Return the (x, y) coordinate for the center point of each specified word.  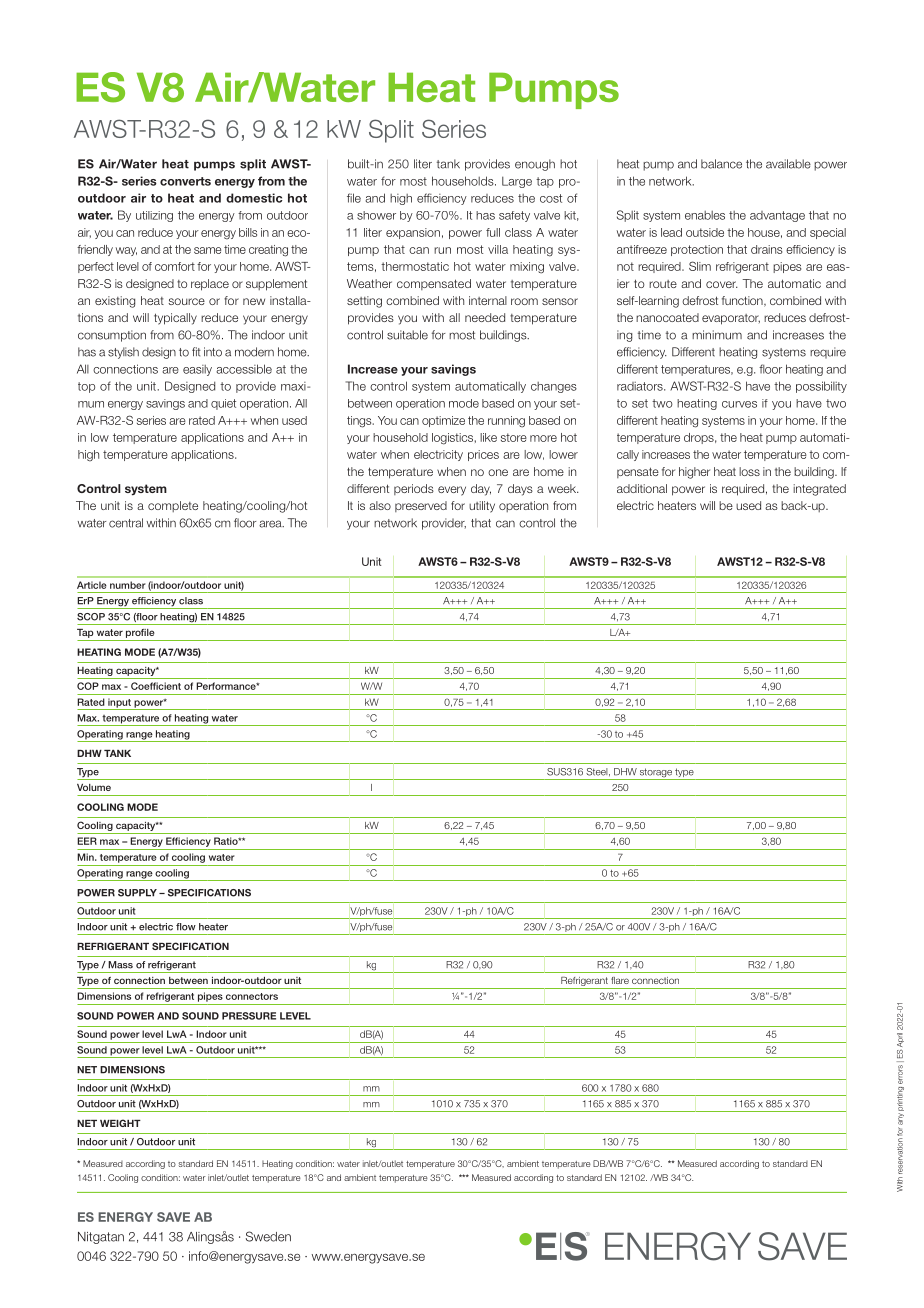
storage (656, 774)
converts (185, 181)
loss (749, 471)
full (493, 232)
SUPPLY (137, 893)
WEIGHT (120, 1123)
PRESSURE (249, 1016)
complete (173, 506)
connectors (252, 996)
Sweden (268, 1236)
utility (482, 507)
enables (705, 215)
